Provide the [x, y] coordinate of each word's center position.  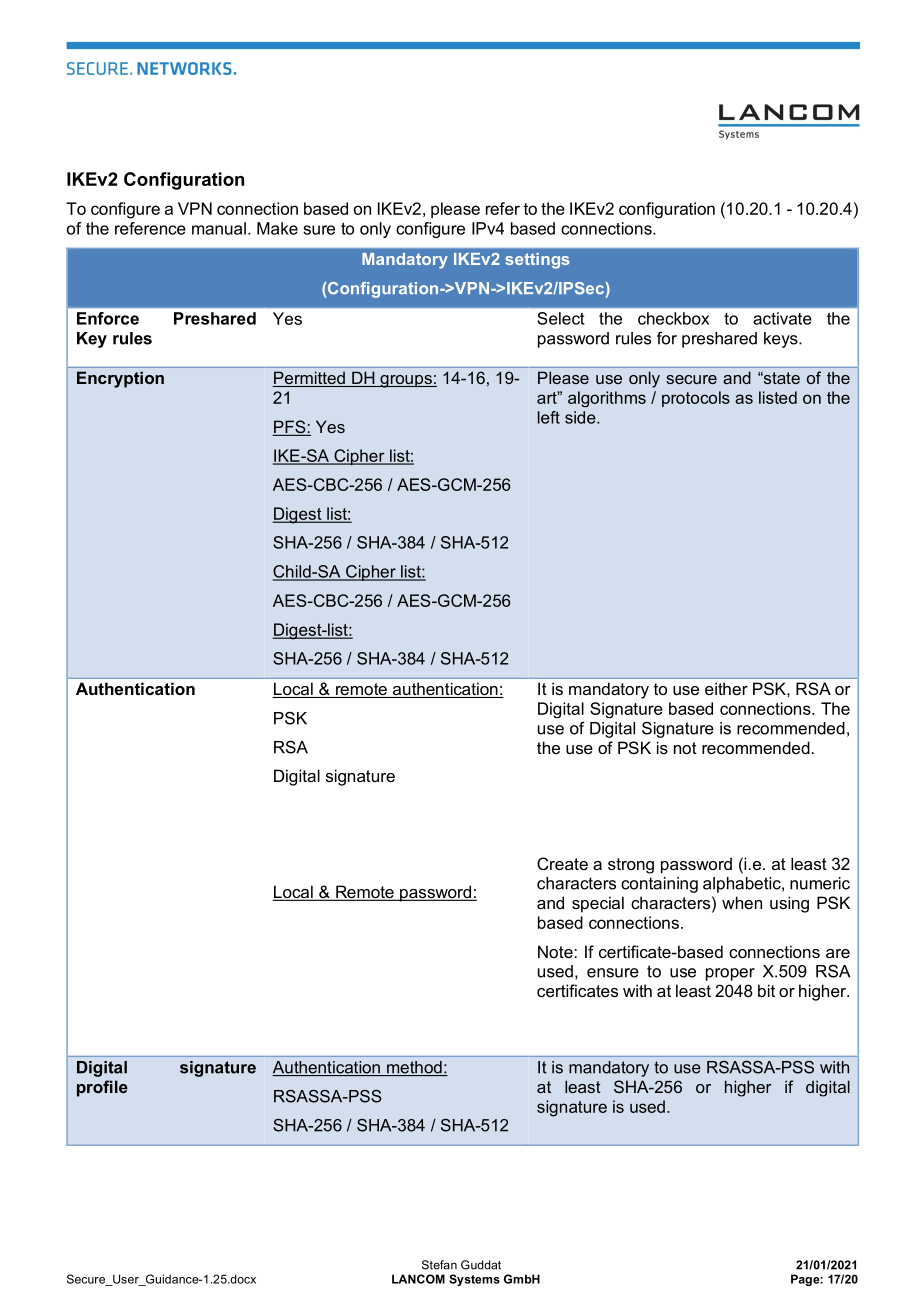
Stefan [439, 1265]
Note [556, 951]
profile [102, 1088]
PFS [290, 428]
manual [219, 228]
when [742, 902]
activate [782, 318]
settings [537, 261]
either [726, 688]
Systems [474, 1280]
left [549, 417]
